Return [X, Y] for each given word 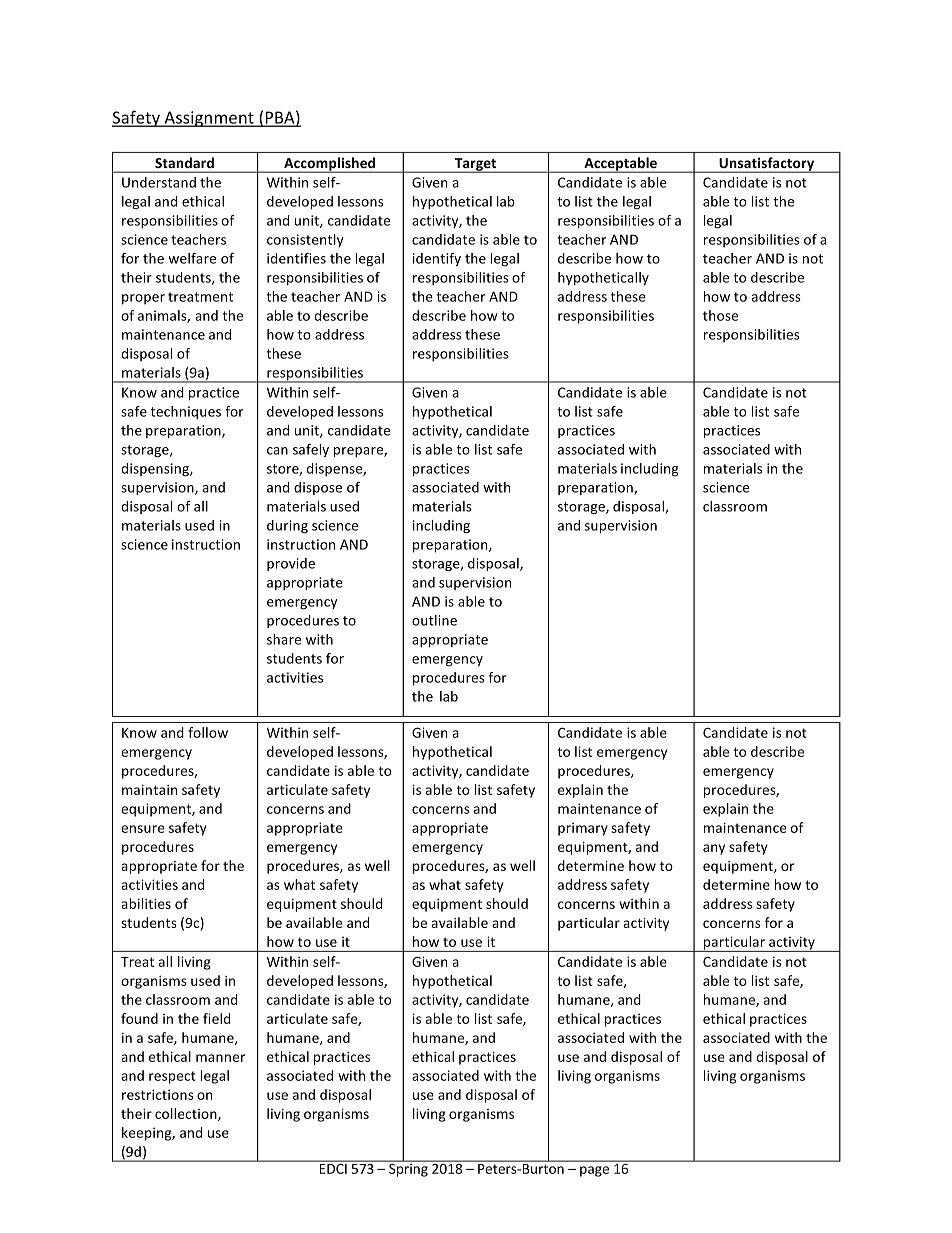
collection [187, 1114]
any [714, 849]
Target [475, 165]
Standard [184, 162]
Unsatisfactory [767, 165]
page [594, 1171]
